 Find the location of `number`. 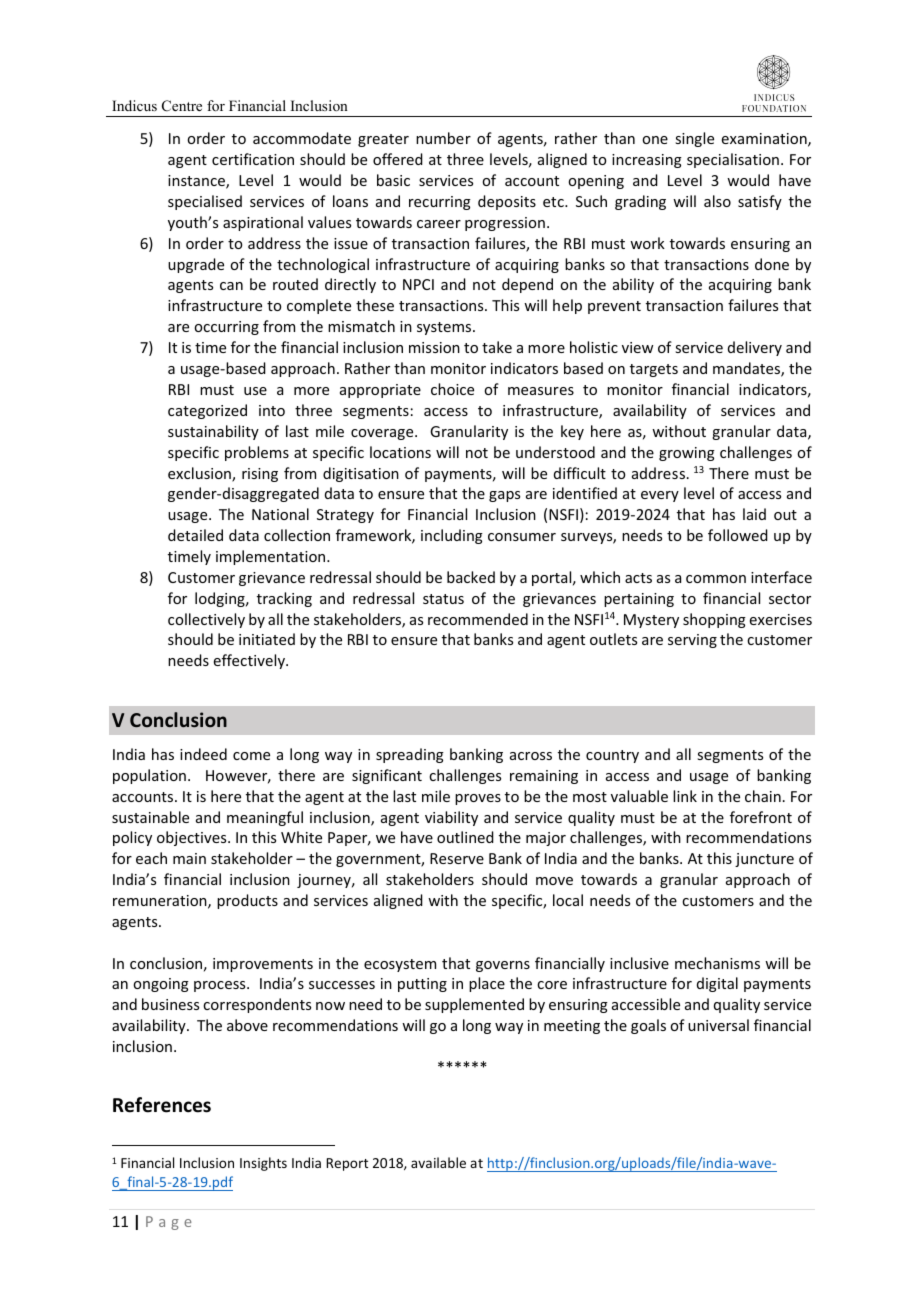

number is located at coordinates (443, 138).
